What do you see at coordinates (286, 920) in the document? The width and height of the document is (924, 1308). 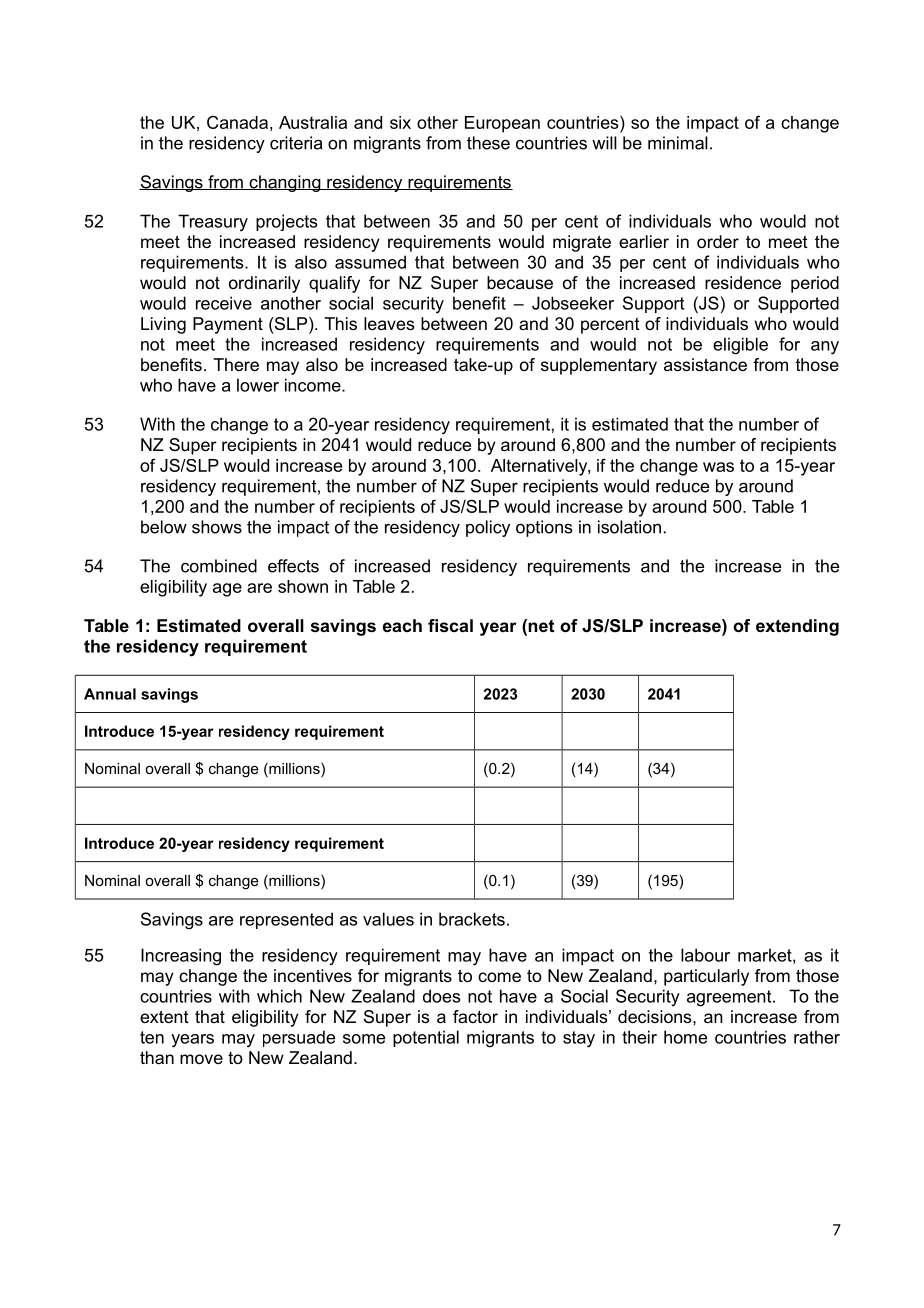 I see `represented` at bounding box center [286, 920].
